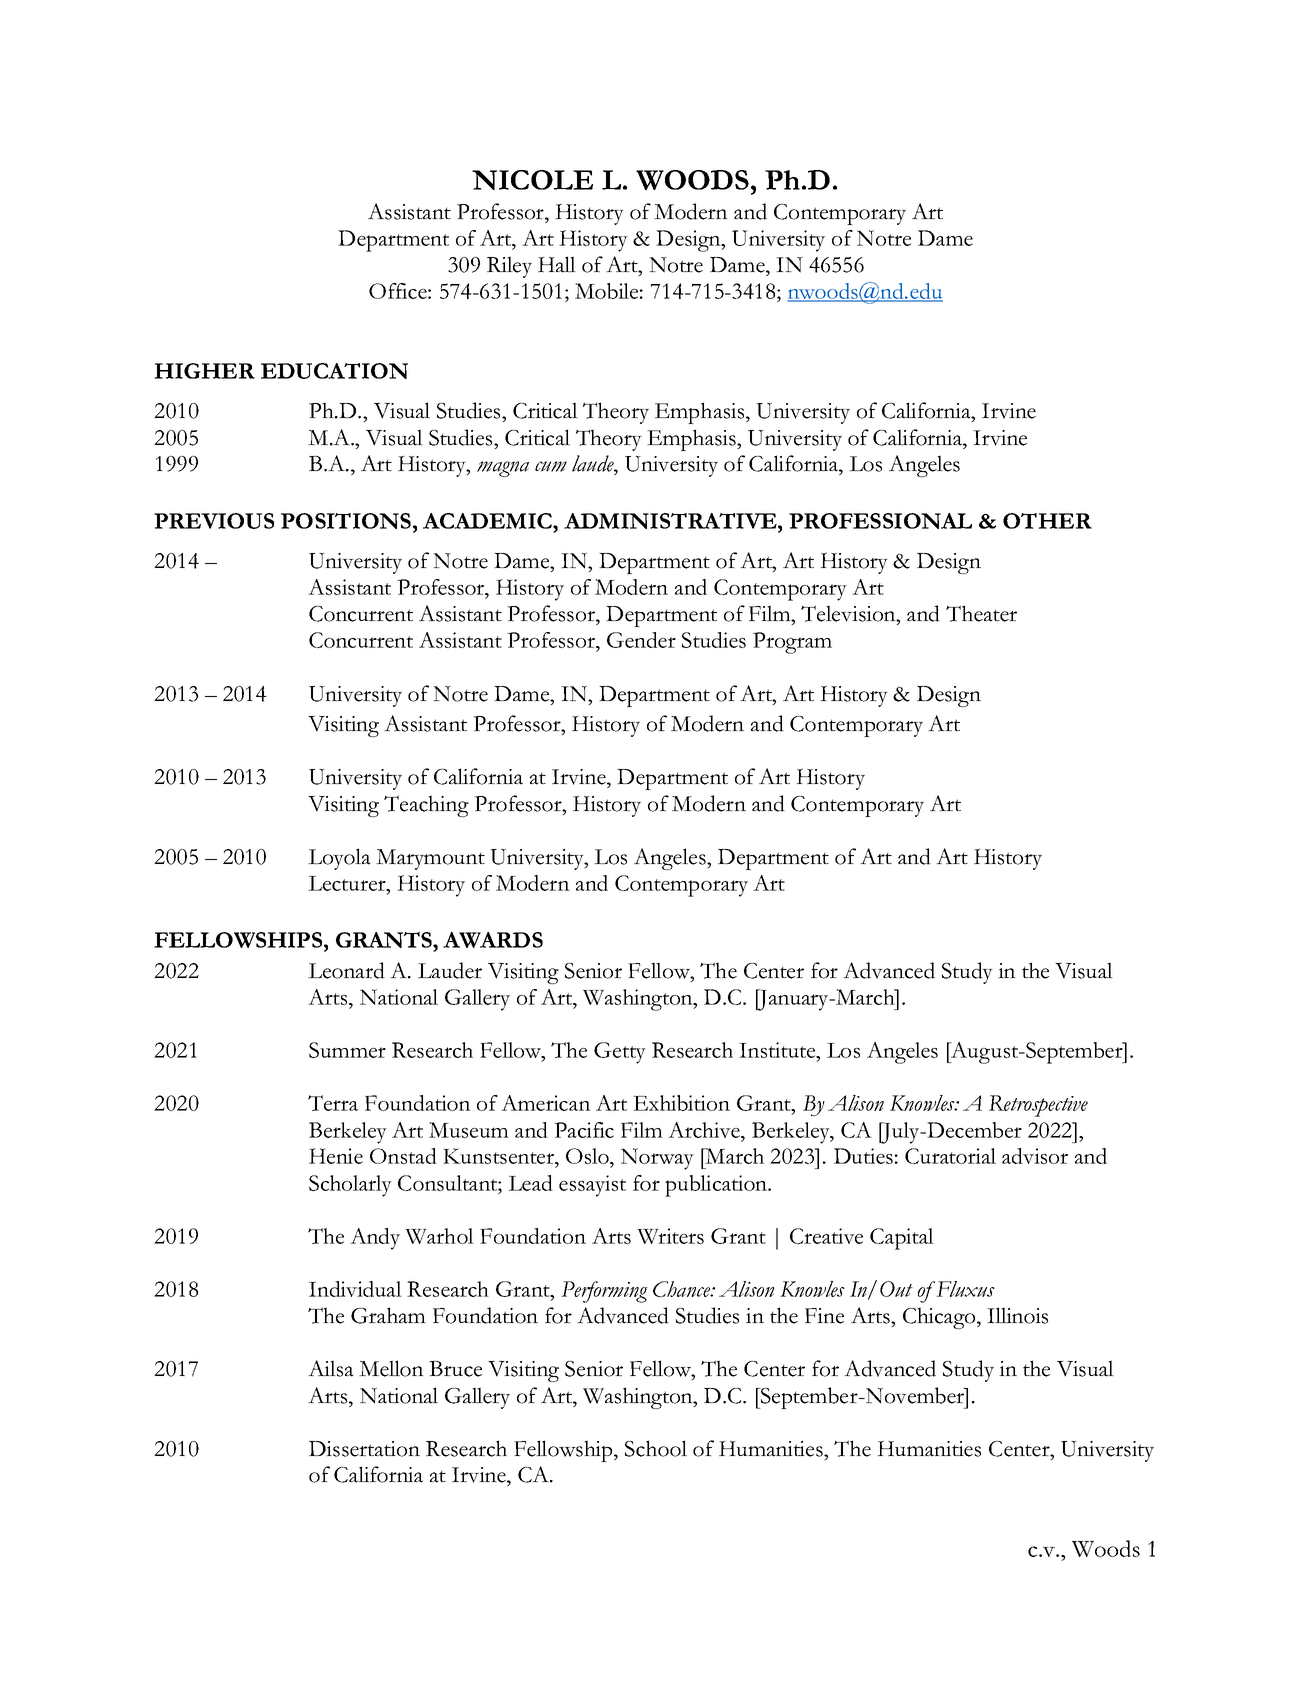  Describe the element at coordinates (426, 806) in the screenshot. I see `Teaching` at that location.
